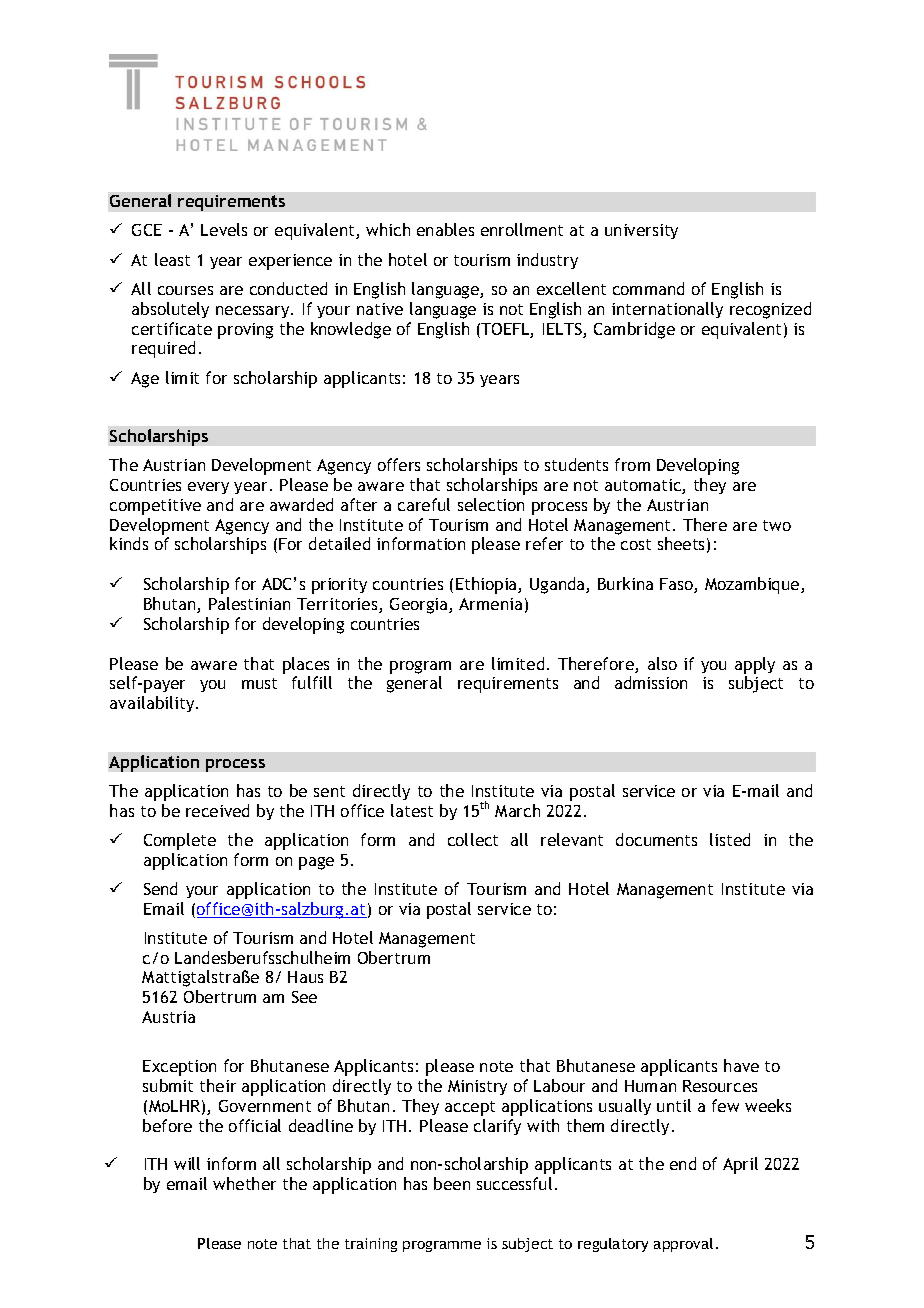 The height and width of the screenshot is (1308, 924). I want to click on Mozambique, so click(753, 585).
